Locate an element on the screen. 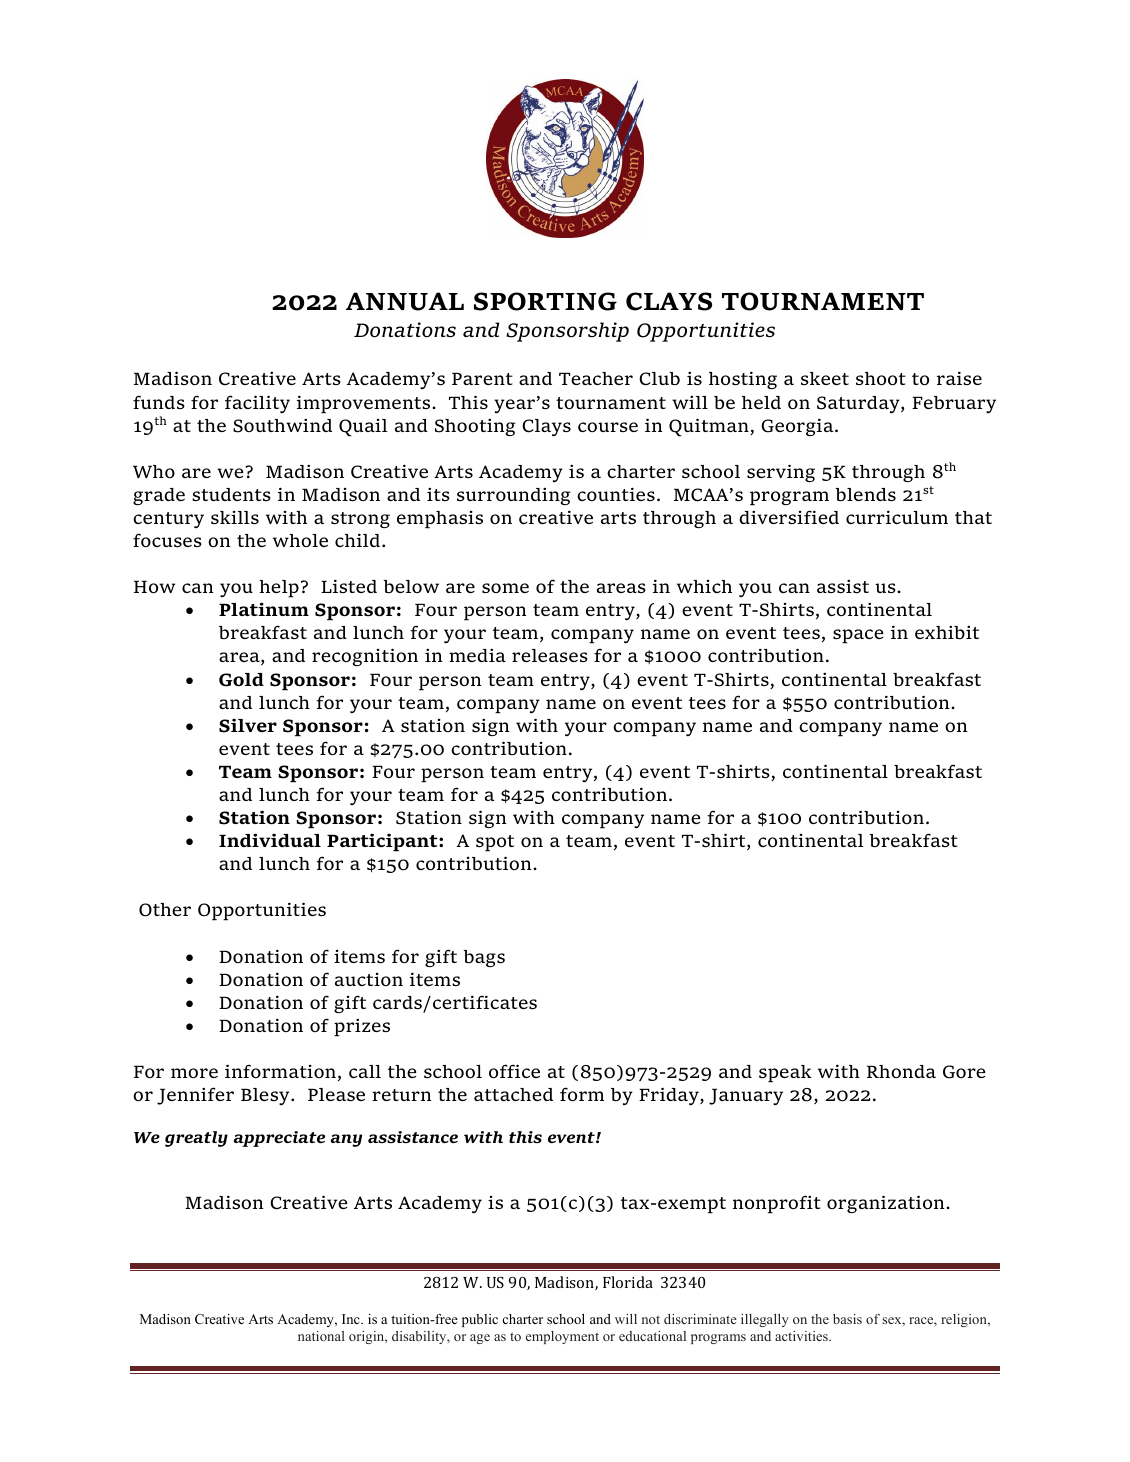 This screenshot has width=1130, height=1462. facility is located at coordinates (257, 404).
